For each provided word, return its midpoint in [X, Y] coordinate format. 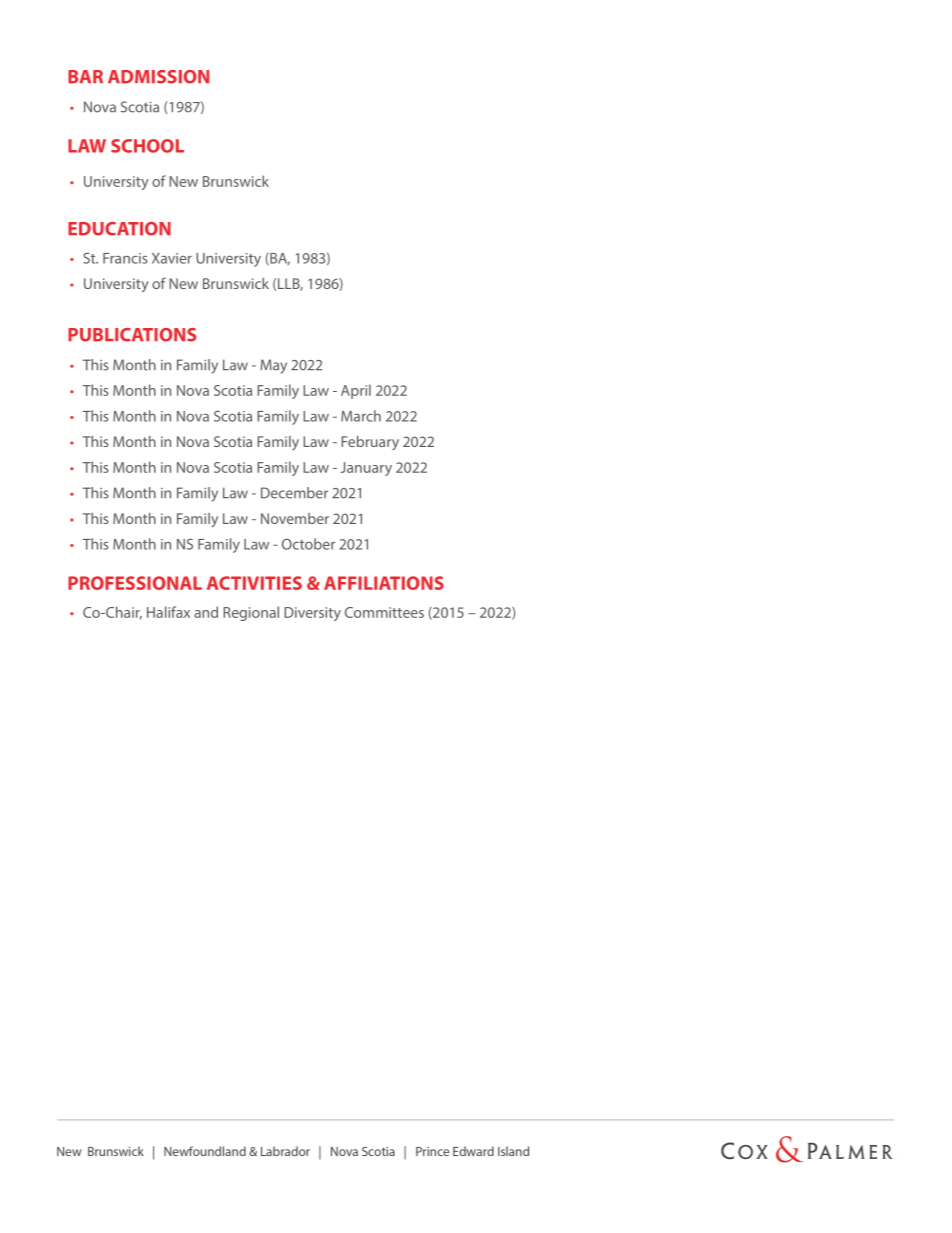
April [356, 391]
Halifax [168, 612]
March [361, 416]
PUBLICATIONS [132, 335]
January [366, 469]
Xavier [172, 258]
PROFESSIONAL [135, 583]
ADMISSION [158, 77]
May [274, 366]
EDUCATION [119, 229]
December [294, 493]
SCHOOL [147, 146]
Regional [251, 613]
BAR [85, 77]
